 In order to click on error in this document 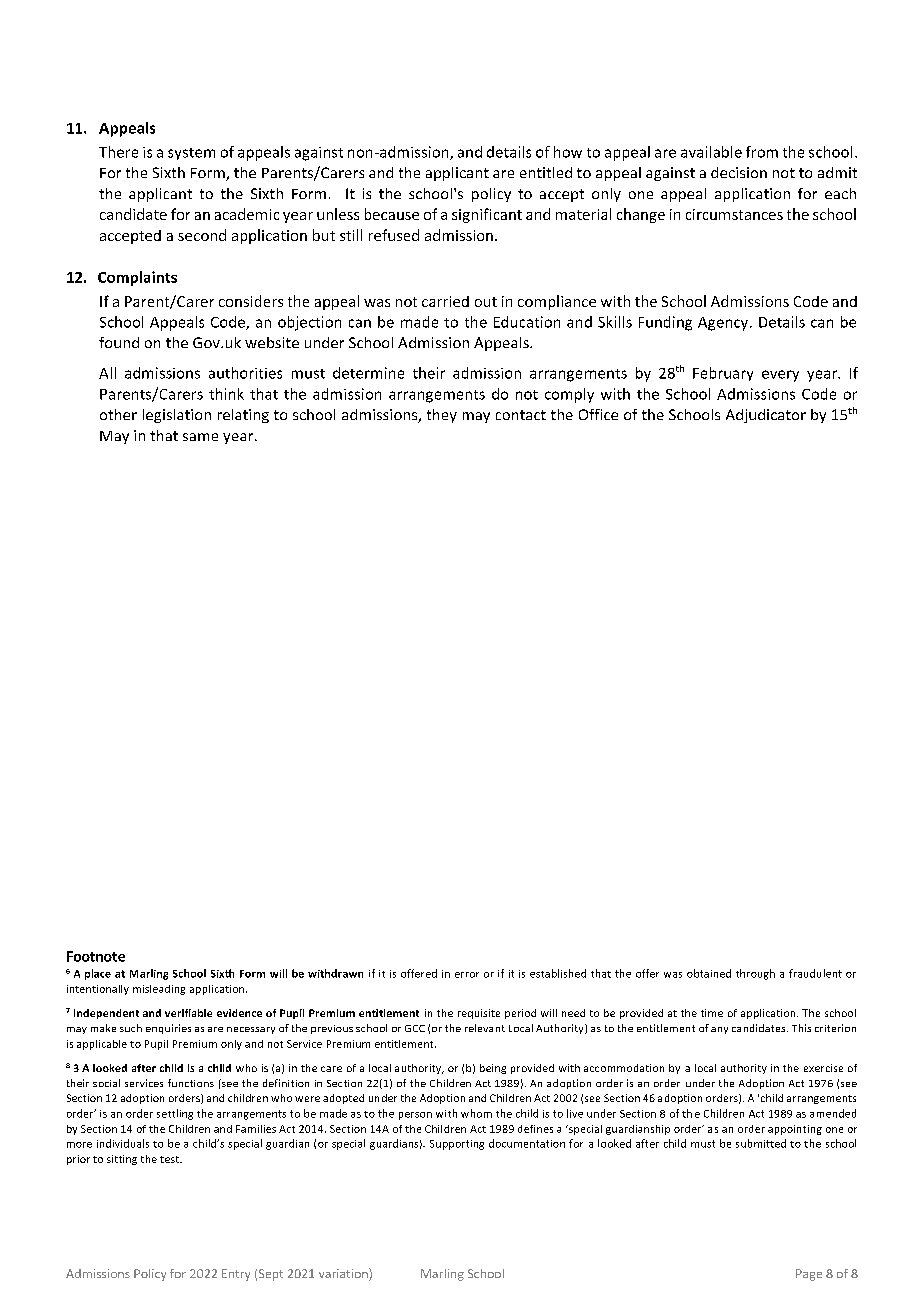, I will do `click(467, 975)`.
